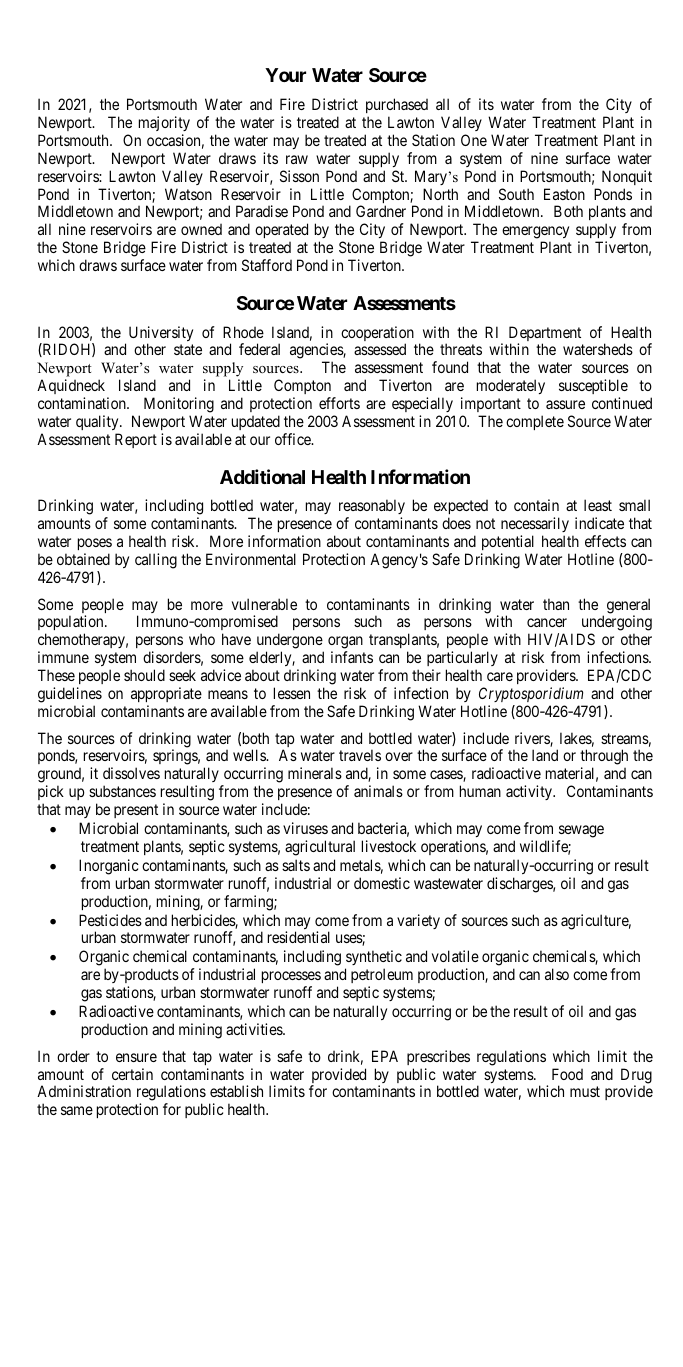 The image size is (683, 1367). What do you see at coordinates (156, 561) in the document?
I see `calling` at bounding box center [156, 561].
